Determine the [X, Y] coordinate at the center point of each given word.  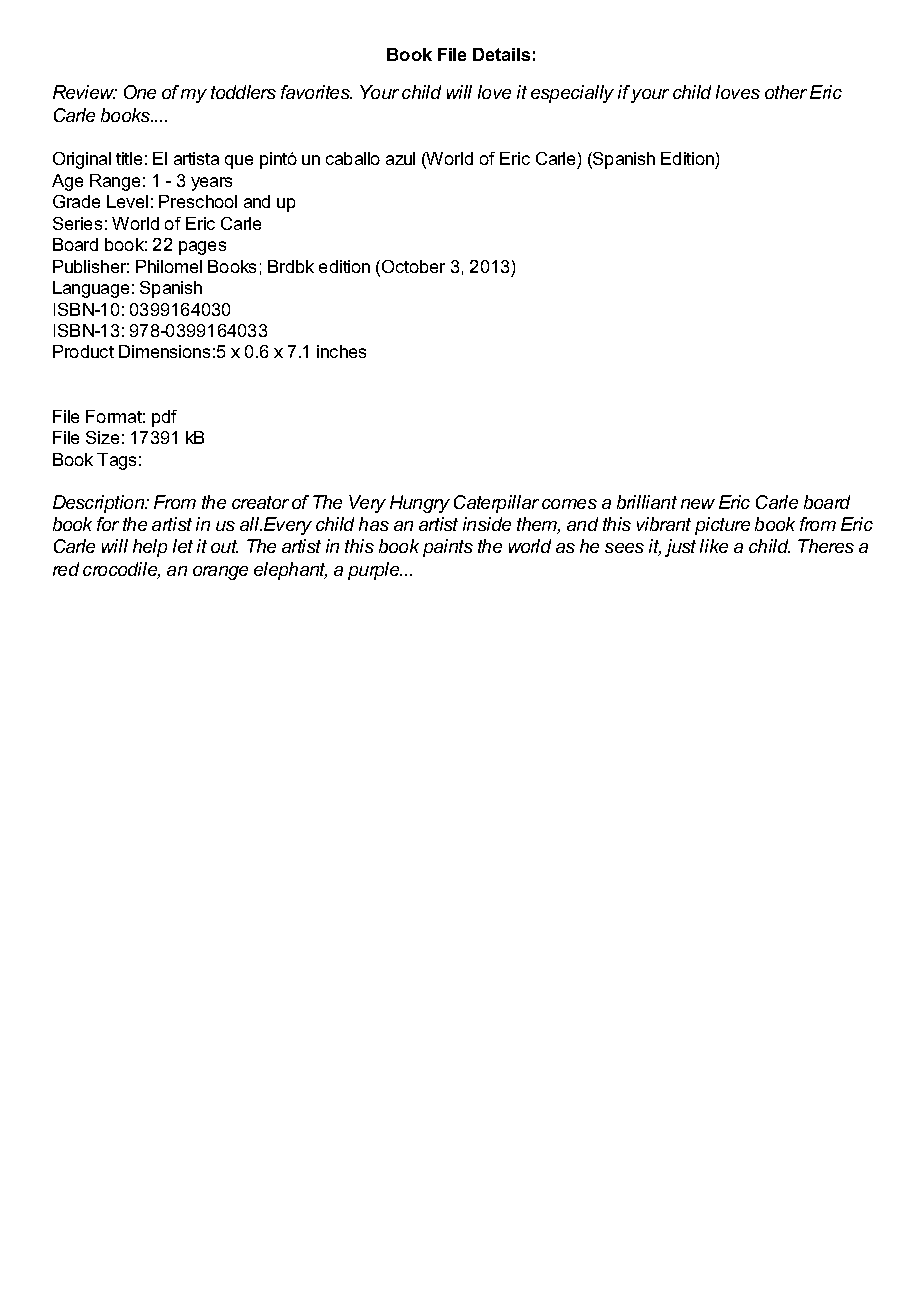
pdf [164, 418]
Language [91, 289]
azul [400, 158]
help [150, 548]
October [412, 266]
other [786, 92]
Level [127, 201]
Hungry [420, 504]
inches [341, 351]
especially [572, 94]
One [140, 92]
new [698, 504]
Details [501, 54]
